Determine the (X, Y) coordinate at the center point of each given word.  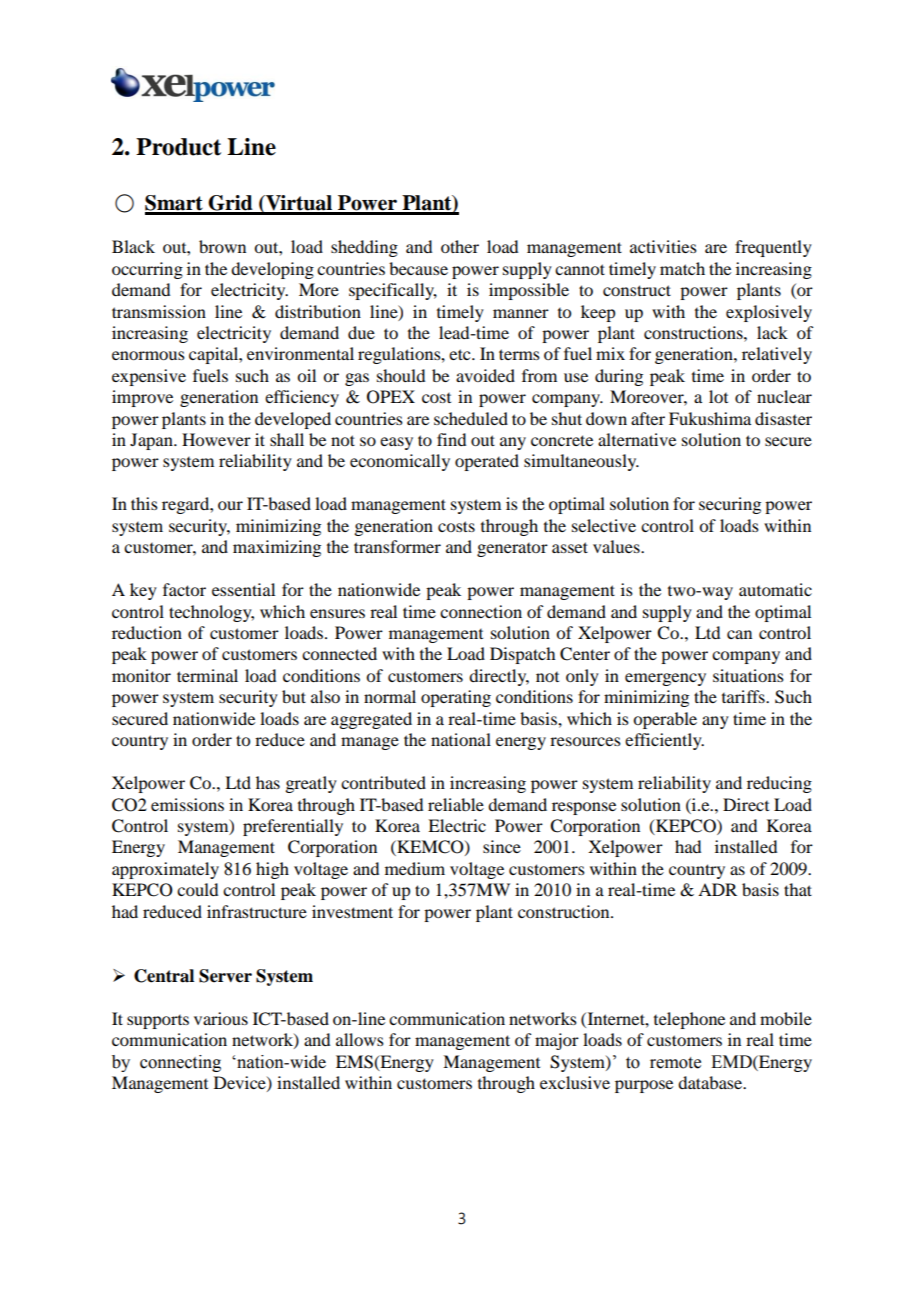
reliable (456, 804)
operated (487, 462)
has (268, 782)
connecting (180, 1063)
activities (663, 246)
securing (730, 505)
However (216, 439)
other (460, 246)
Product (178, 147)
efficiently (664, 741)
